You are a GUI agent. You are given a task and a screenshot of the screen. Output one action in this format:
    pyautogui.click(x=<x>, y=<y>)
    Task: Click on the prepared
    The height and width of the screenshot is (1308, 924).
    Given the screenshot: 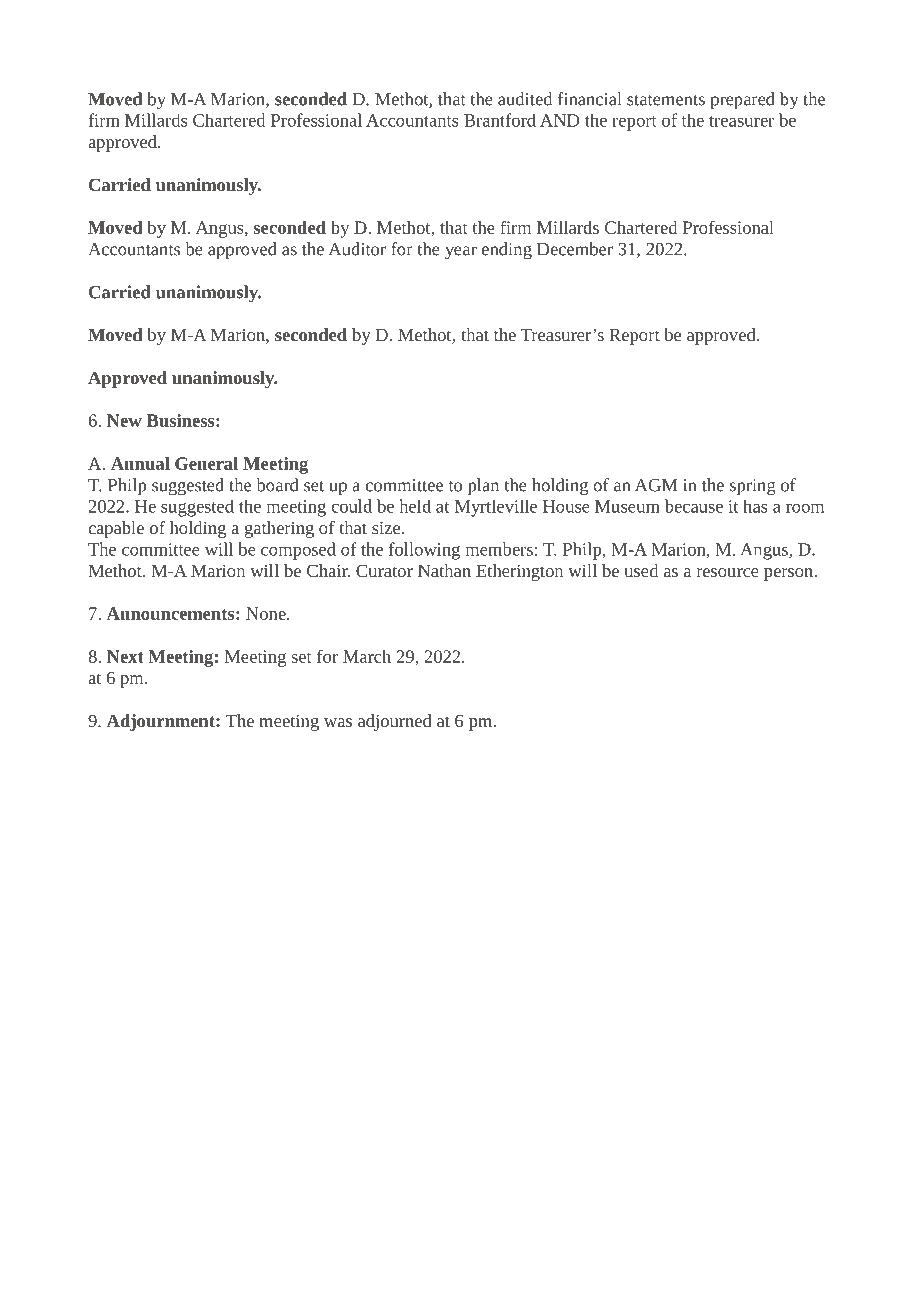 What is the action you would take?
    pyautogui.click(x=742, y=101)
